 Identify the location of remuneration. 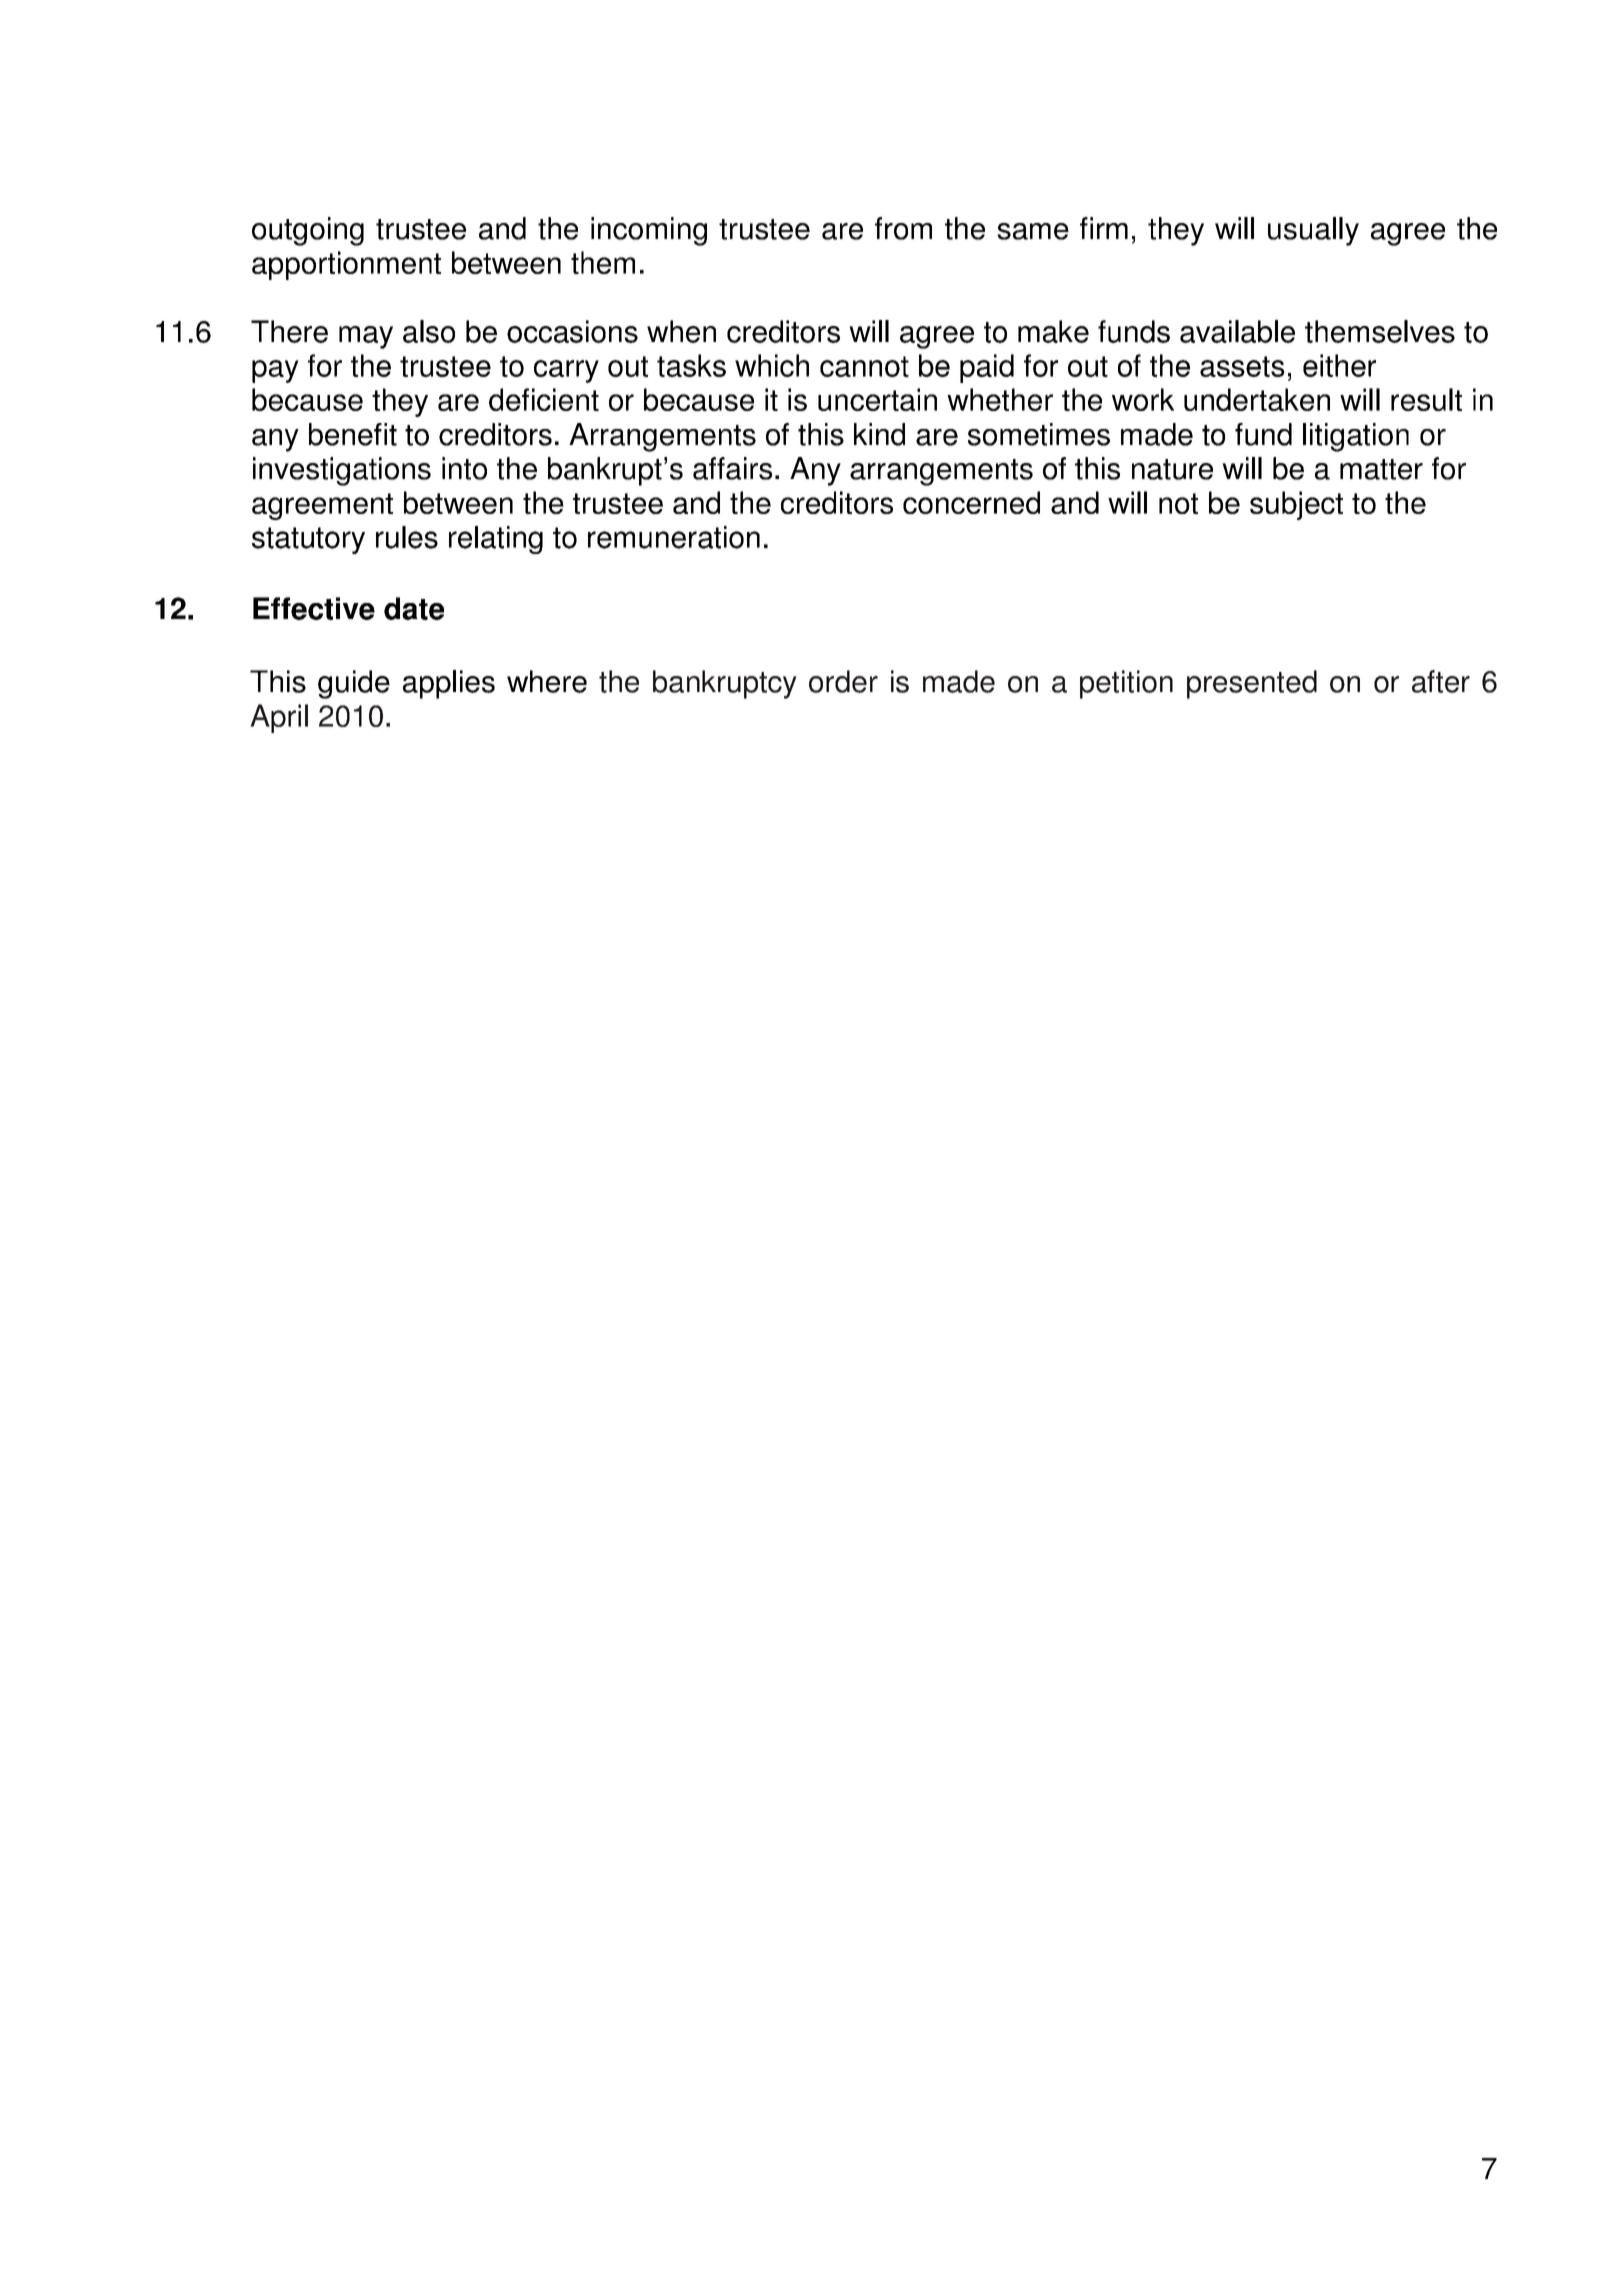
(674, 537).
